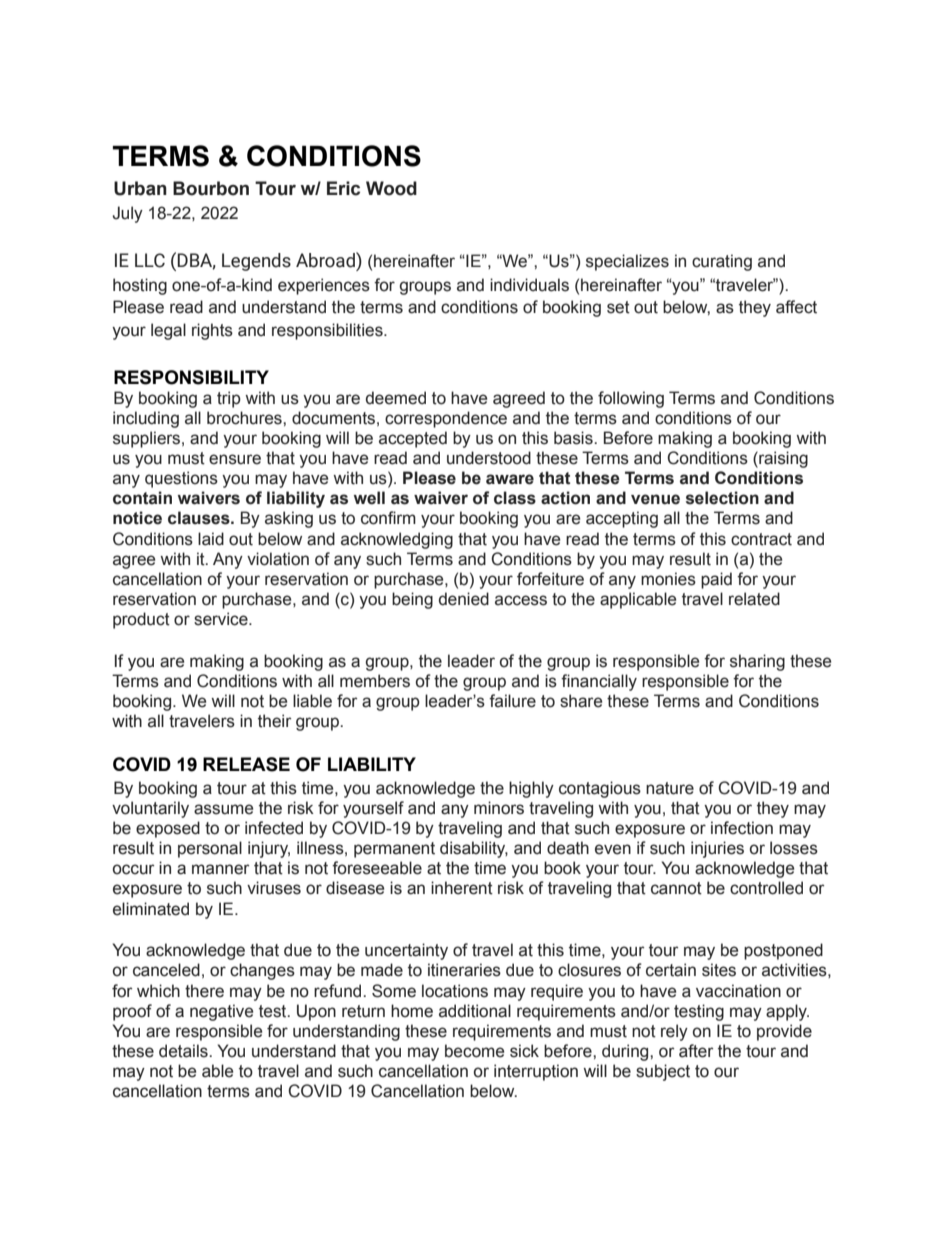 The image size is (952, 1233). I want to click on correspondence, so click(446, 419).
